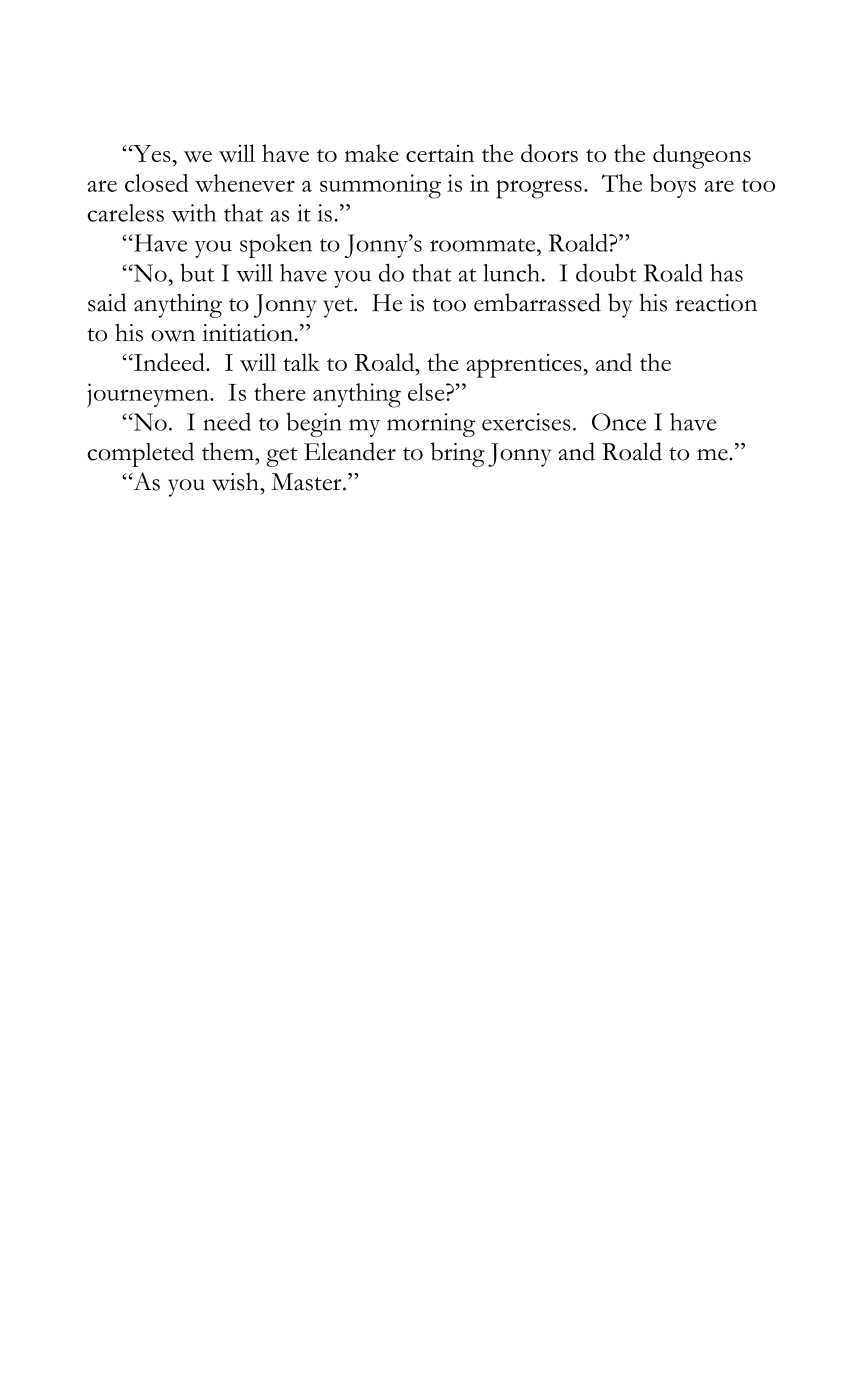  Describe the element at coordinates (151, 153) in the image. I see `Yes` at that location.
